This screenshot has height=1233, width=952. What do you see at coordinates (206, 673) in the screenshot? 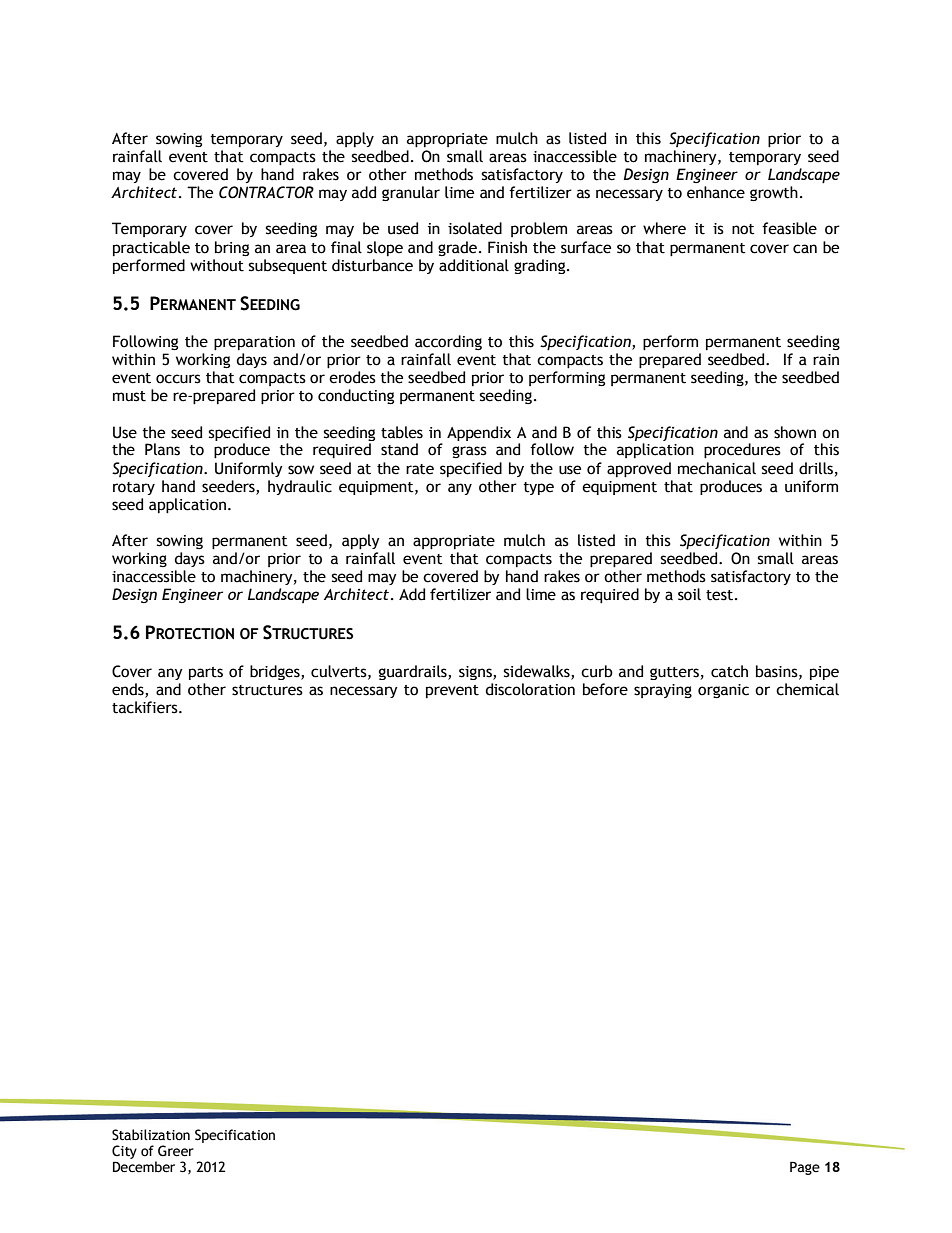
I see `parts` at bounding box center [206, 673].
